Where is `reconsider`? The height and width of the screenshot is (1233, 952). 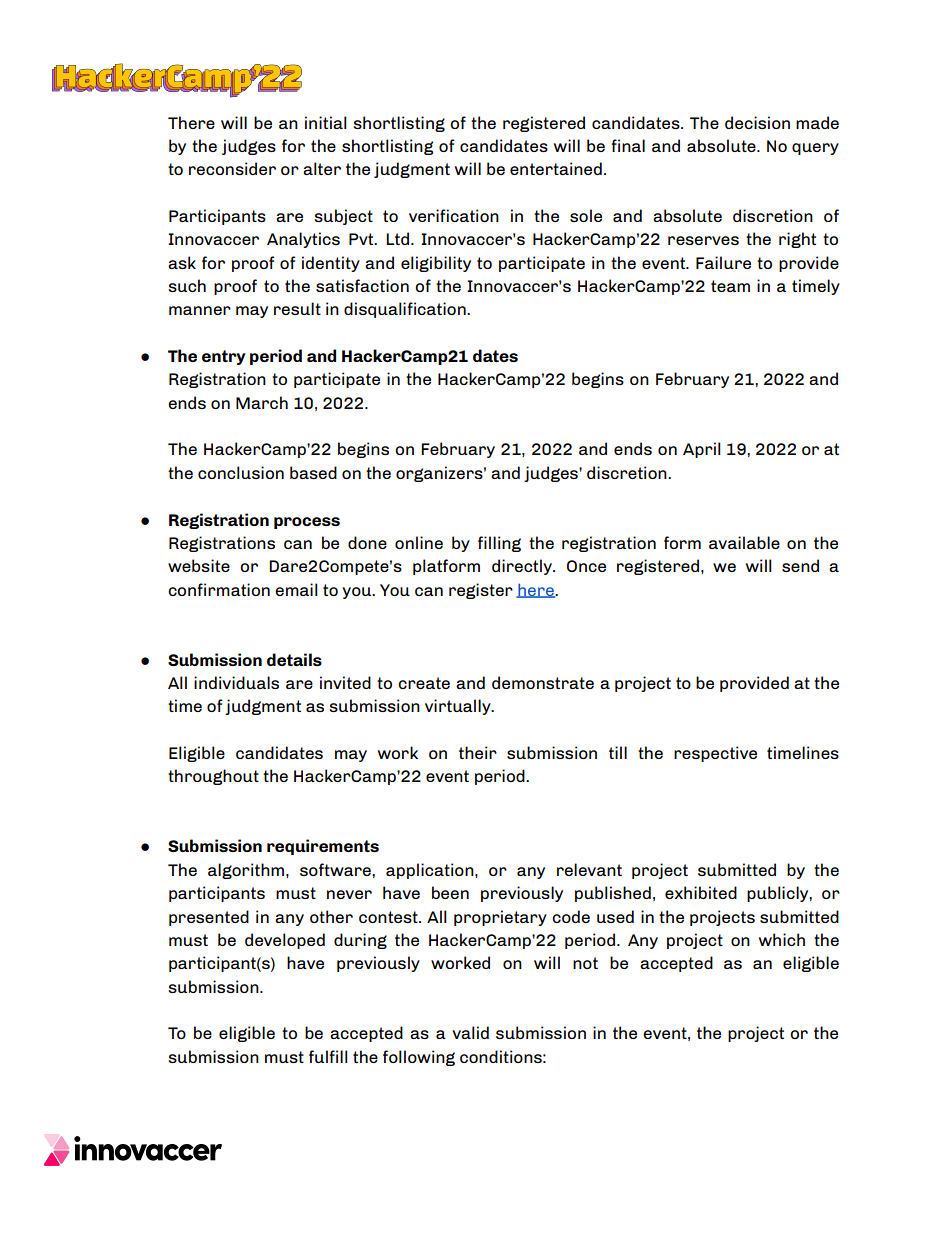
reconsider is located at coordinates (232, 168).
